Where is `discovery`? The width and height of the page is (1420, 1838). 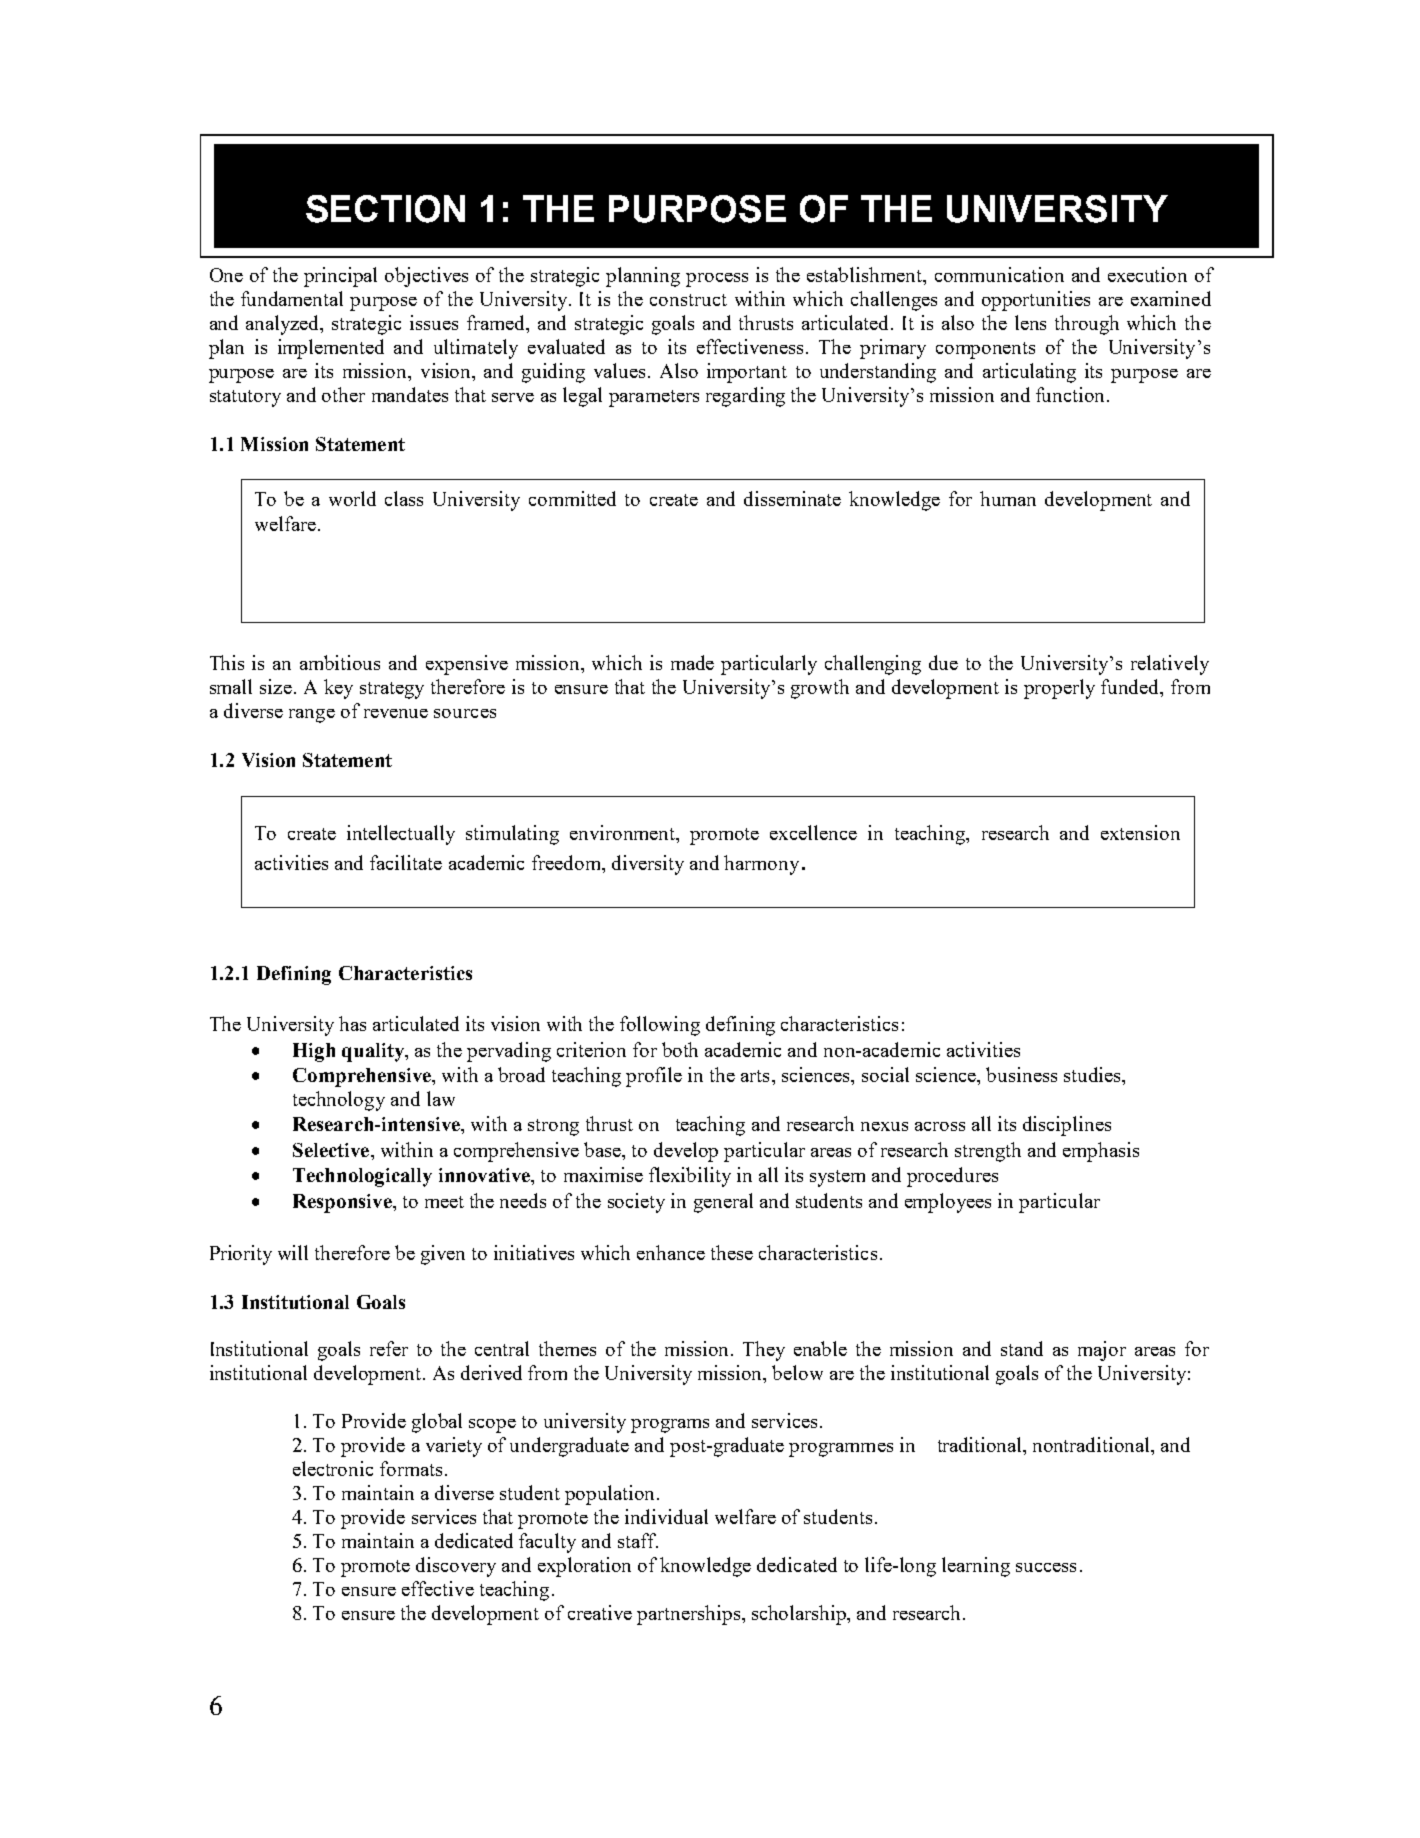
discovery is located at coordinates (456, 1567).
